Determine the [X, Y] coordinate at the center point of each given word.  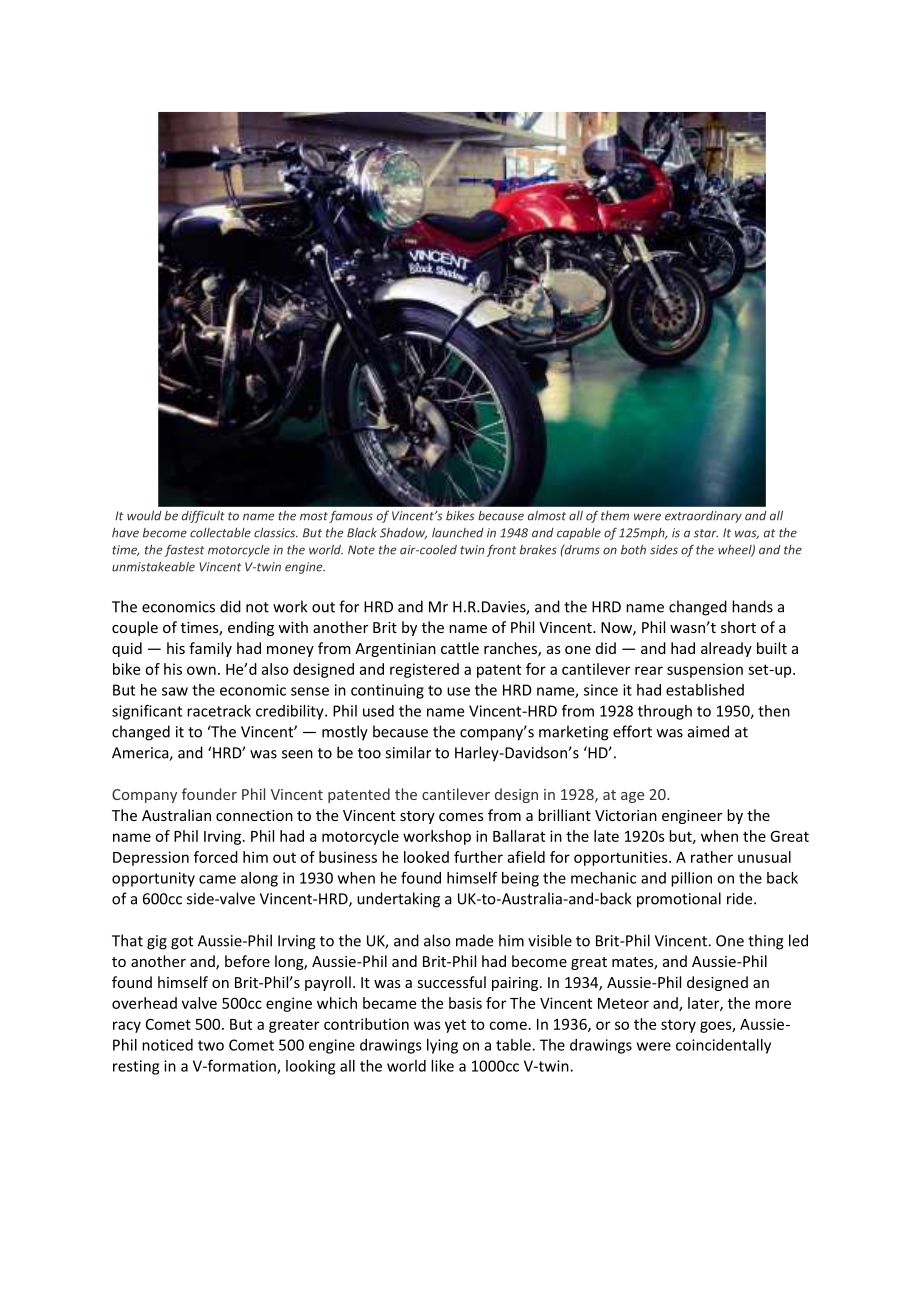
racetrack [219, 711]
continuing [387, 691]
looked [426, 857]
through [665, 712]
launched [458, 533]
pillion [691, 879]
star [706, 533]
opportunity [153, 879]
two [211, 1045]
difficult [203, 516]
